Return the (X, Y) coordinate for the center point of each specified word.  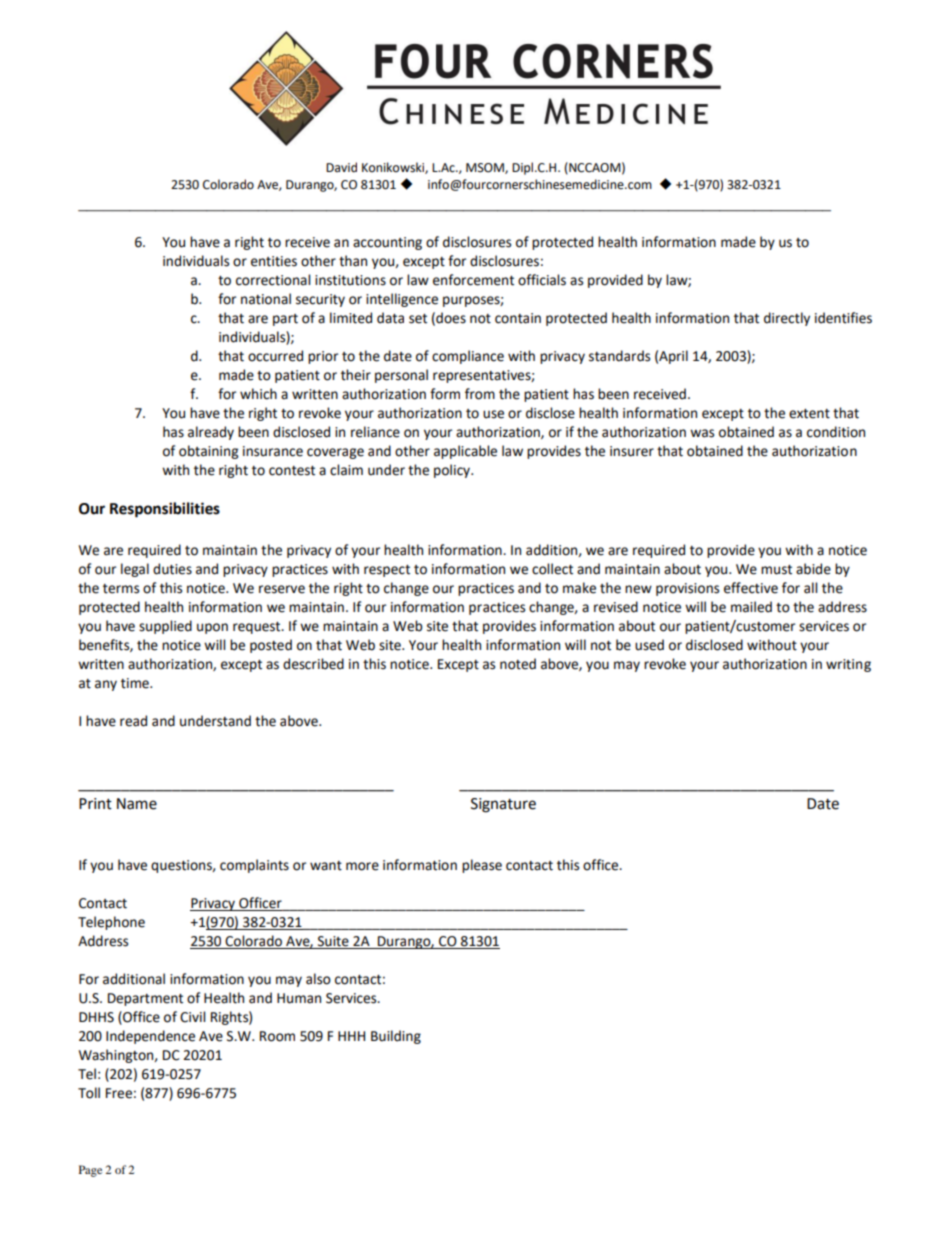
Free (119, 1093)
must (776, 570)
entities (274, 261)
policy (453, 471)
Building (396, 1037)
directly (787, 319)
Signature (503, 805)
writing (848, 665)
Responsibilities (165, 510)
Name (137, 804)
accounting (387, 243)
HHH (351, 1036)
